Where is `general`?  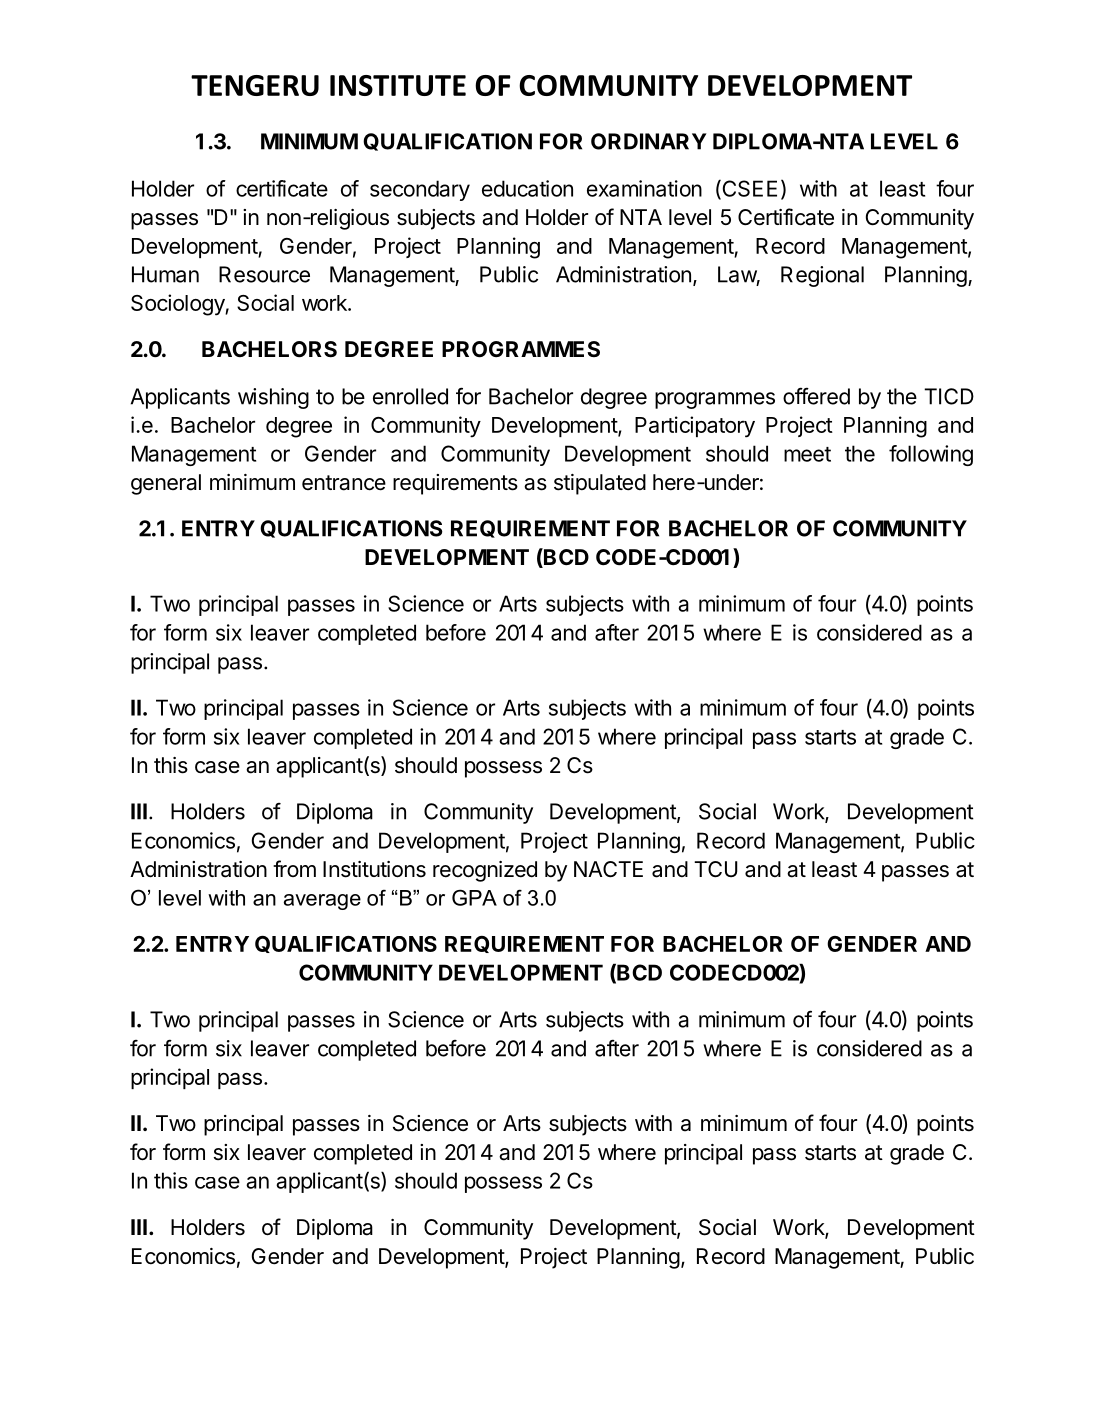
general is located at coordinates (166, 484).
